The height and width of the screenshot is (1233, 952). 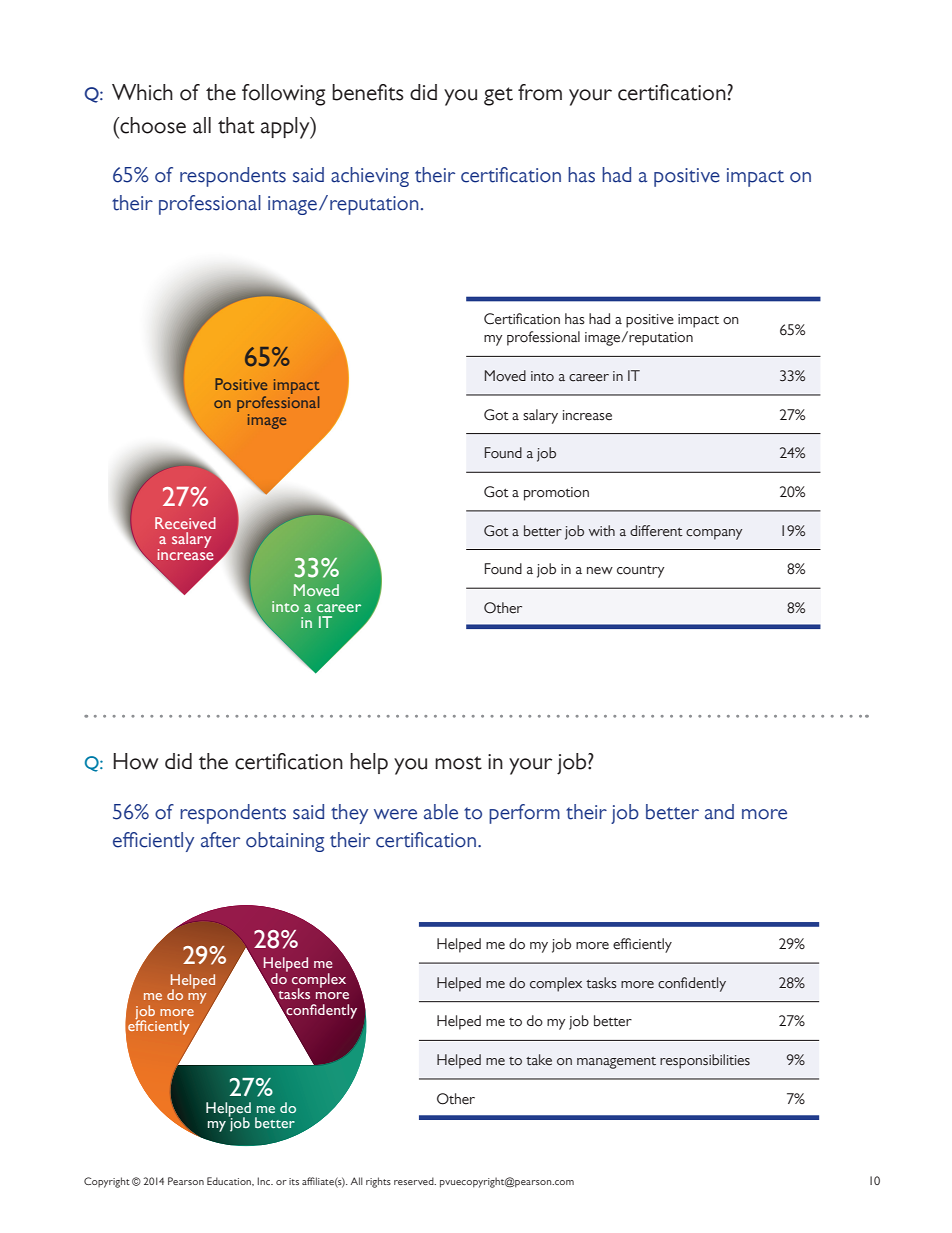 I want to click on promotion, so click(x=556, y=494).
